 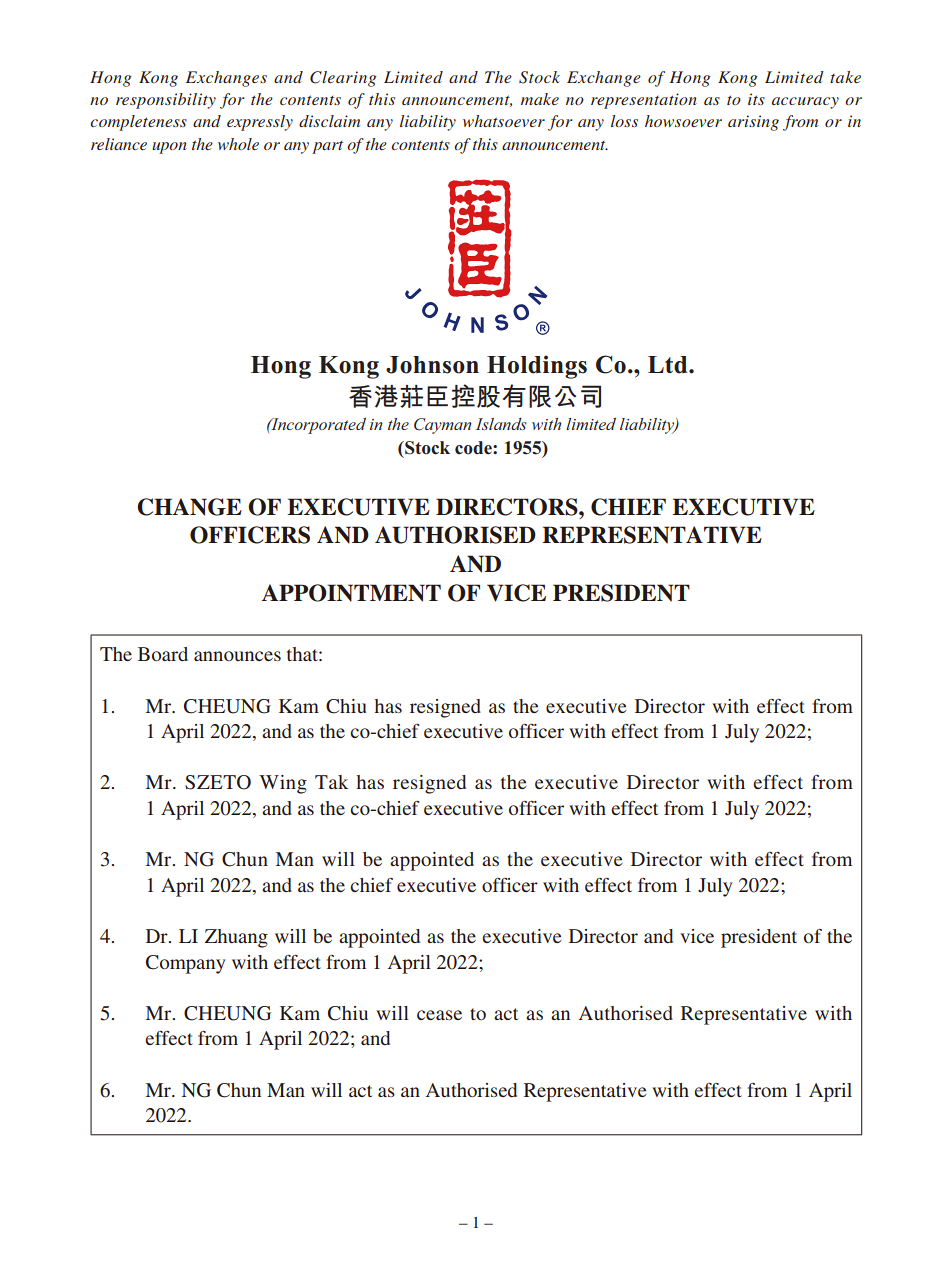 What do you see at coordinates (504, 121) in the screenshot?
I see `whatsoever` at bounding box center [504, 121].
